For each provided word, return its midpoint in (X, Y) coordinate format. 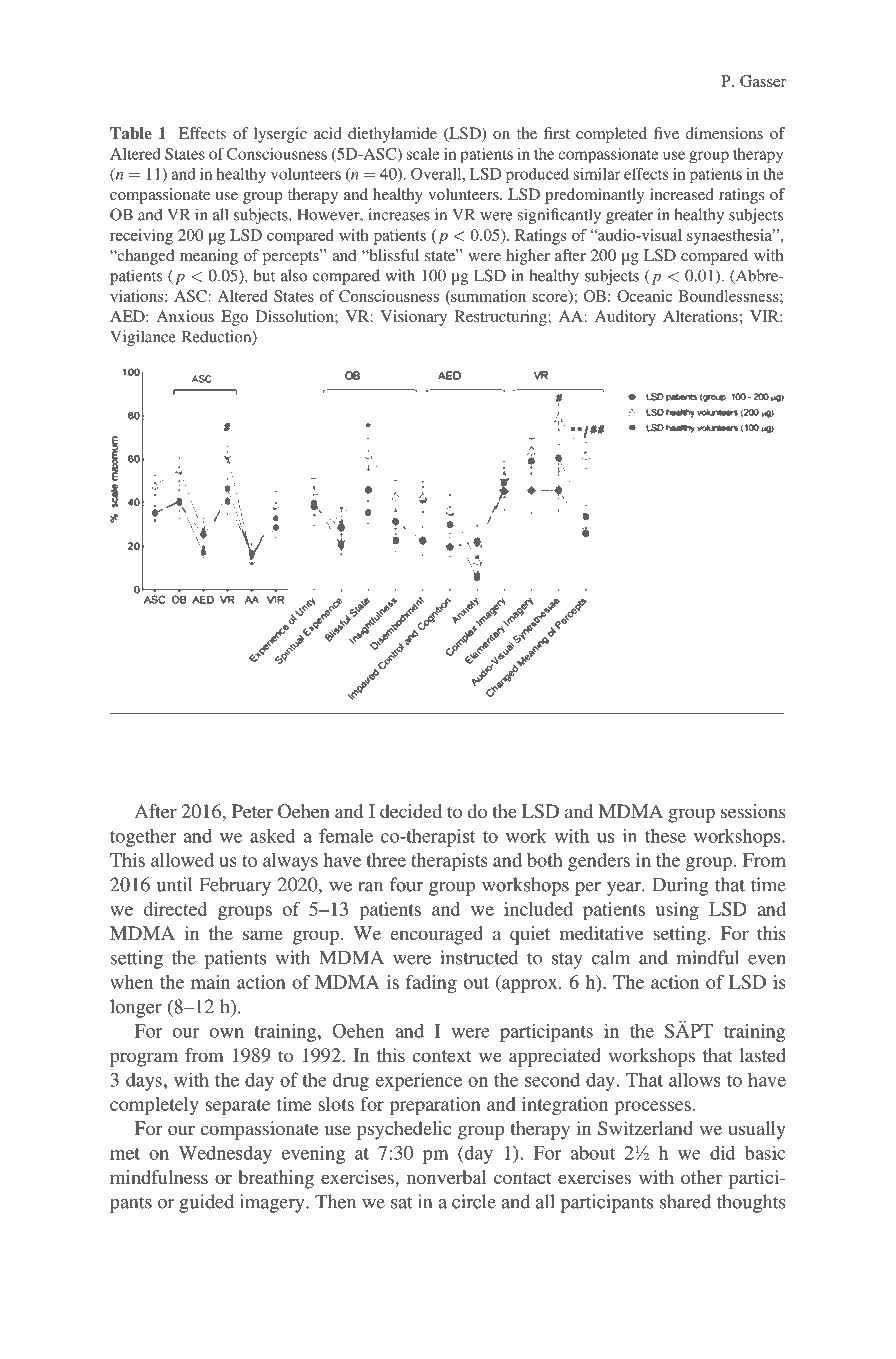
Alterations (700, 316)
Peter (252, 811)
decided (411, 811)
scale (423, 154)
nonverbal (447, 1177)
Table (131, 133)
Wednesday (225, 1154)
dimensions (724, 133)
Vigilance (143, 338)
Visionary (414, 318)
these (665, 836)
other (701, 1177)
